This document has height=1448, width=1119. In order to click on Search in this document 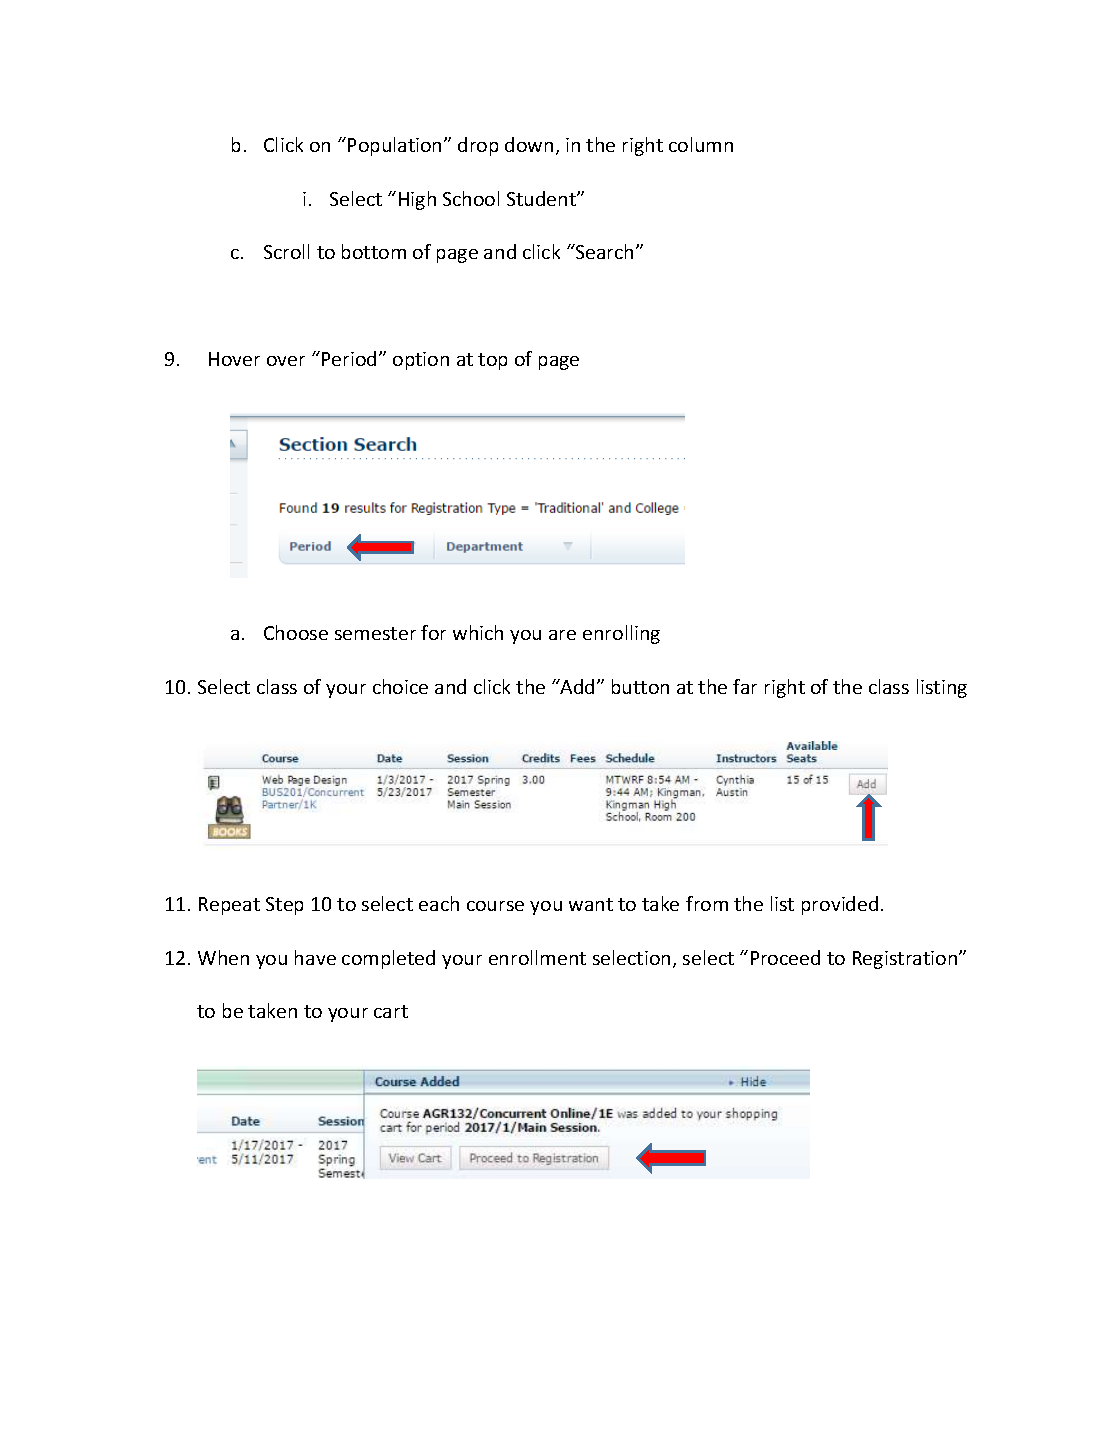, I will do `click(603, 251)`.
